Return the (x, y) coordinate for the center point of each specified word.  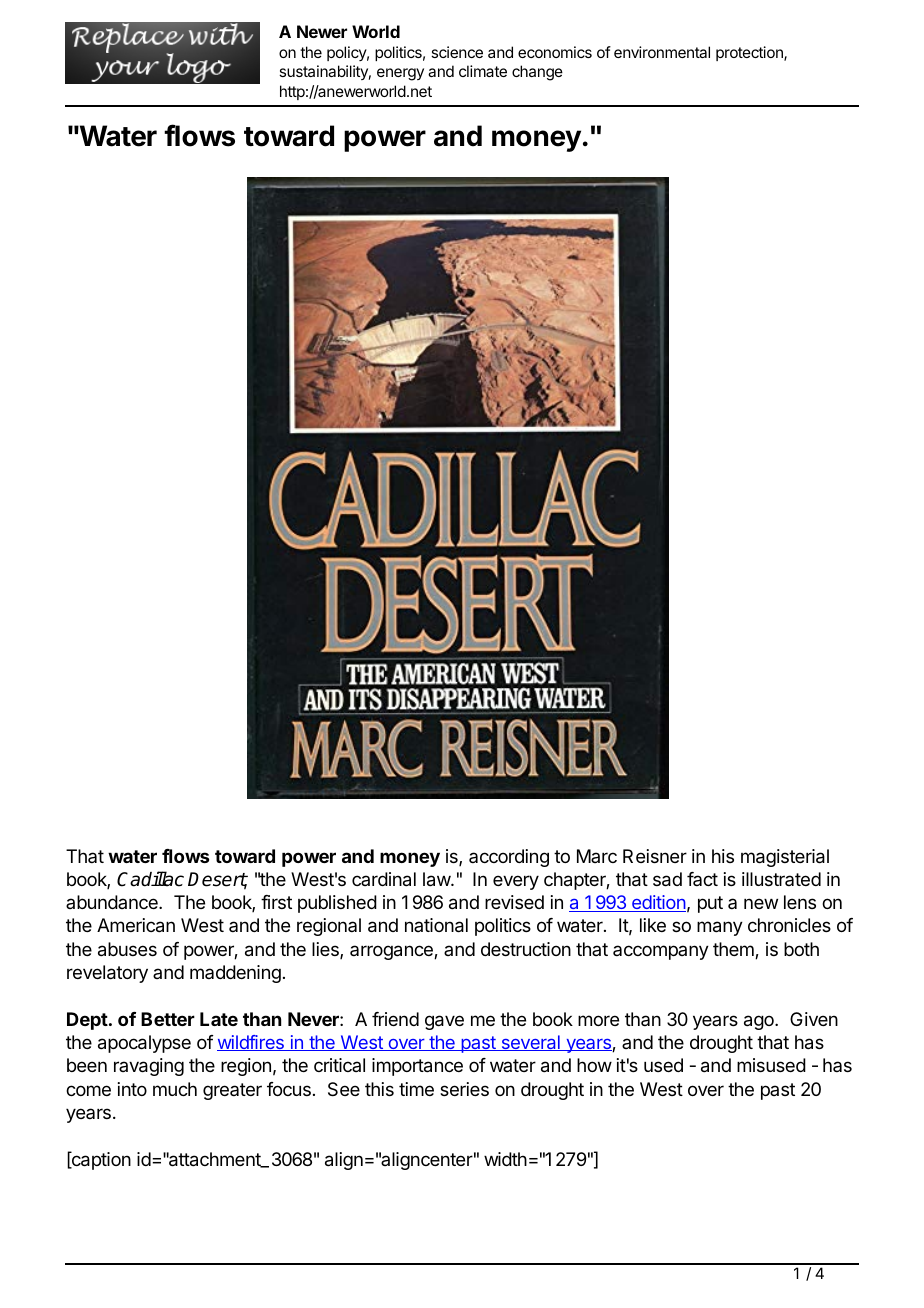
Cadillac (150, 879)
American (136, 925)
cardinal (384, 879)
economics (555, 52)
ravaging (149, 1067)
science (457, 52)
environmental (662, 52)
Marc (597, 856)
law (437, 879)
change (537, 73)
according (509, 858)
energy (400, 74)
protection (750, 53)
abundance (113, 902)
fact (702, 879)
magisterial (785, 858)
